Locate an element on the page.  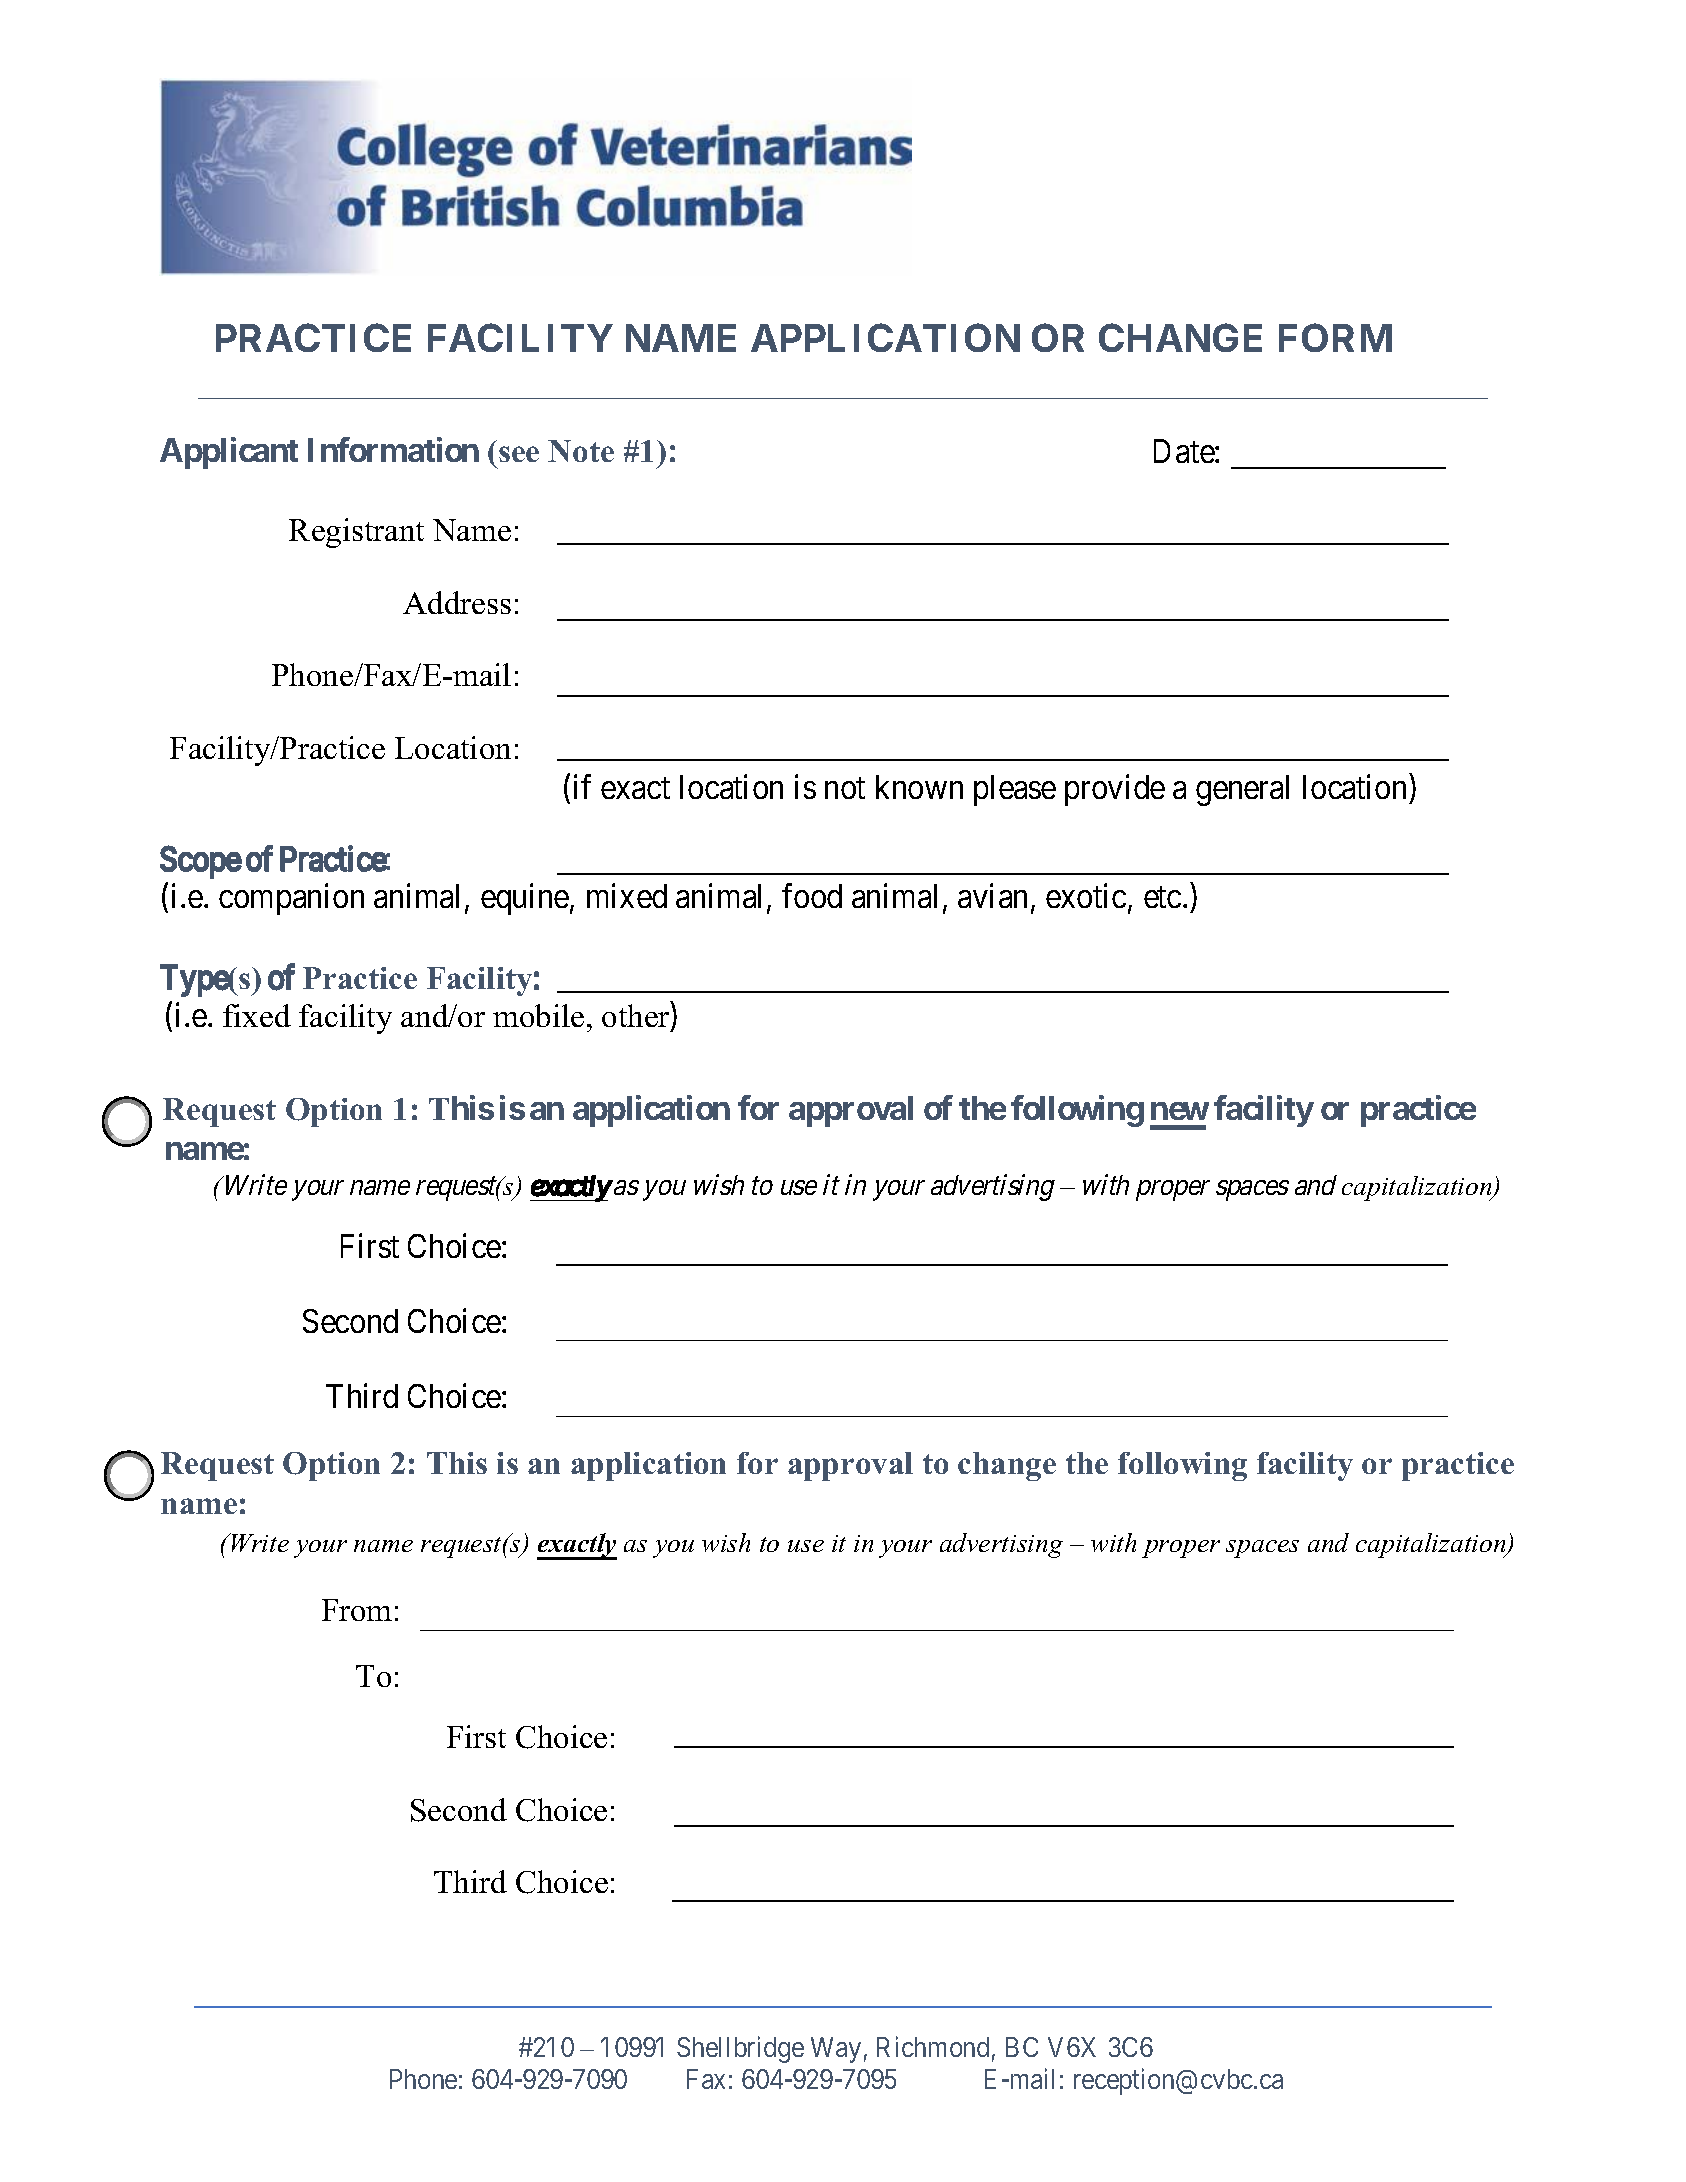
Note is located at coordinates (581, 451).
